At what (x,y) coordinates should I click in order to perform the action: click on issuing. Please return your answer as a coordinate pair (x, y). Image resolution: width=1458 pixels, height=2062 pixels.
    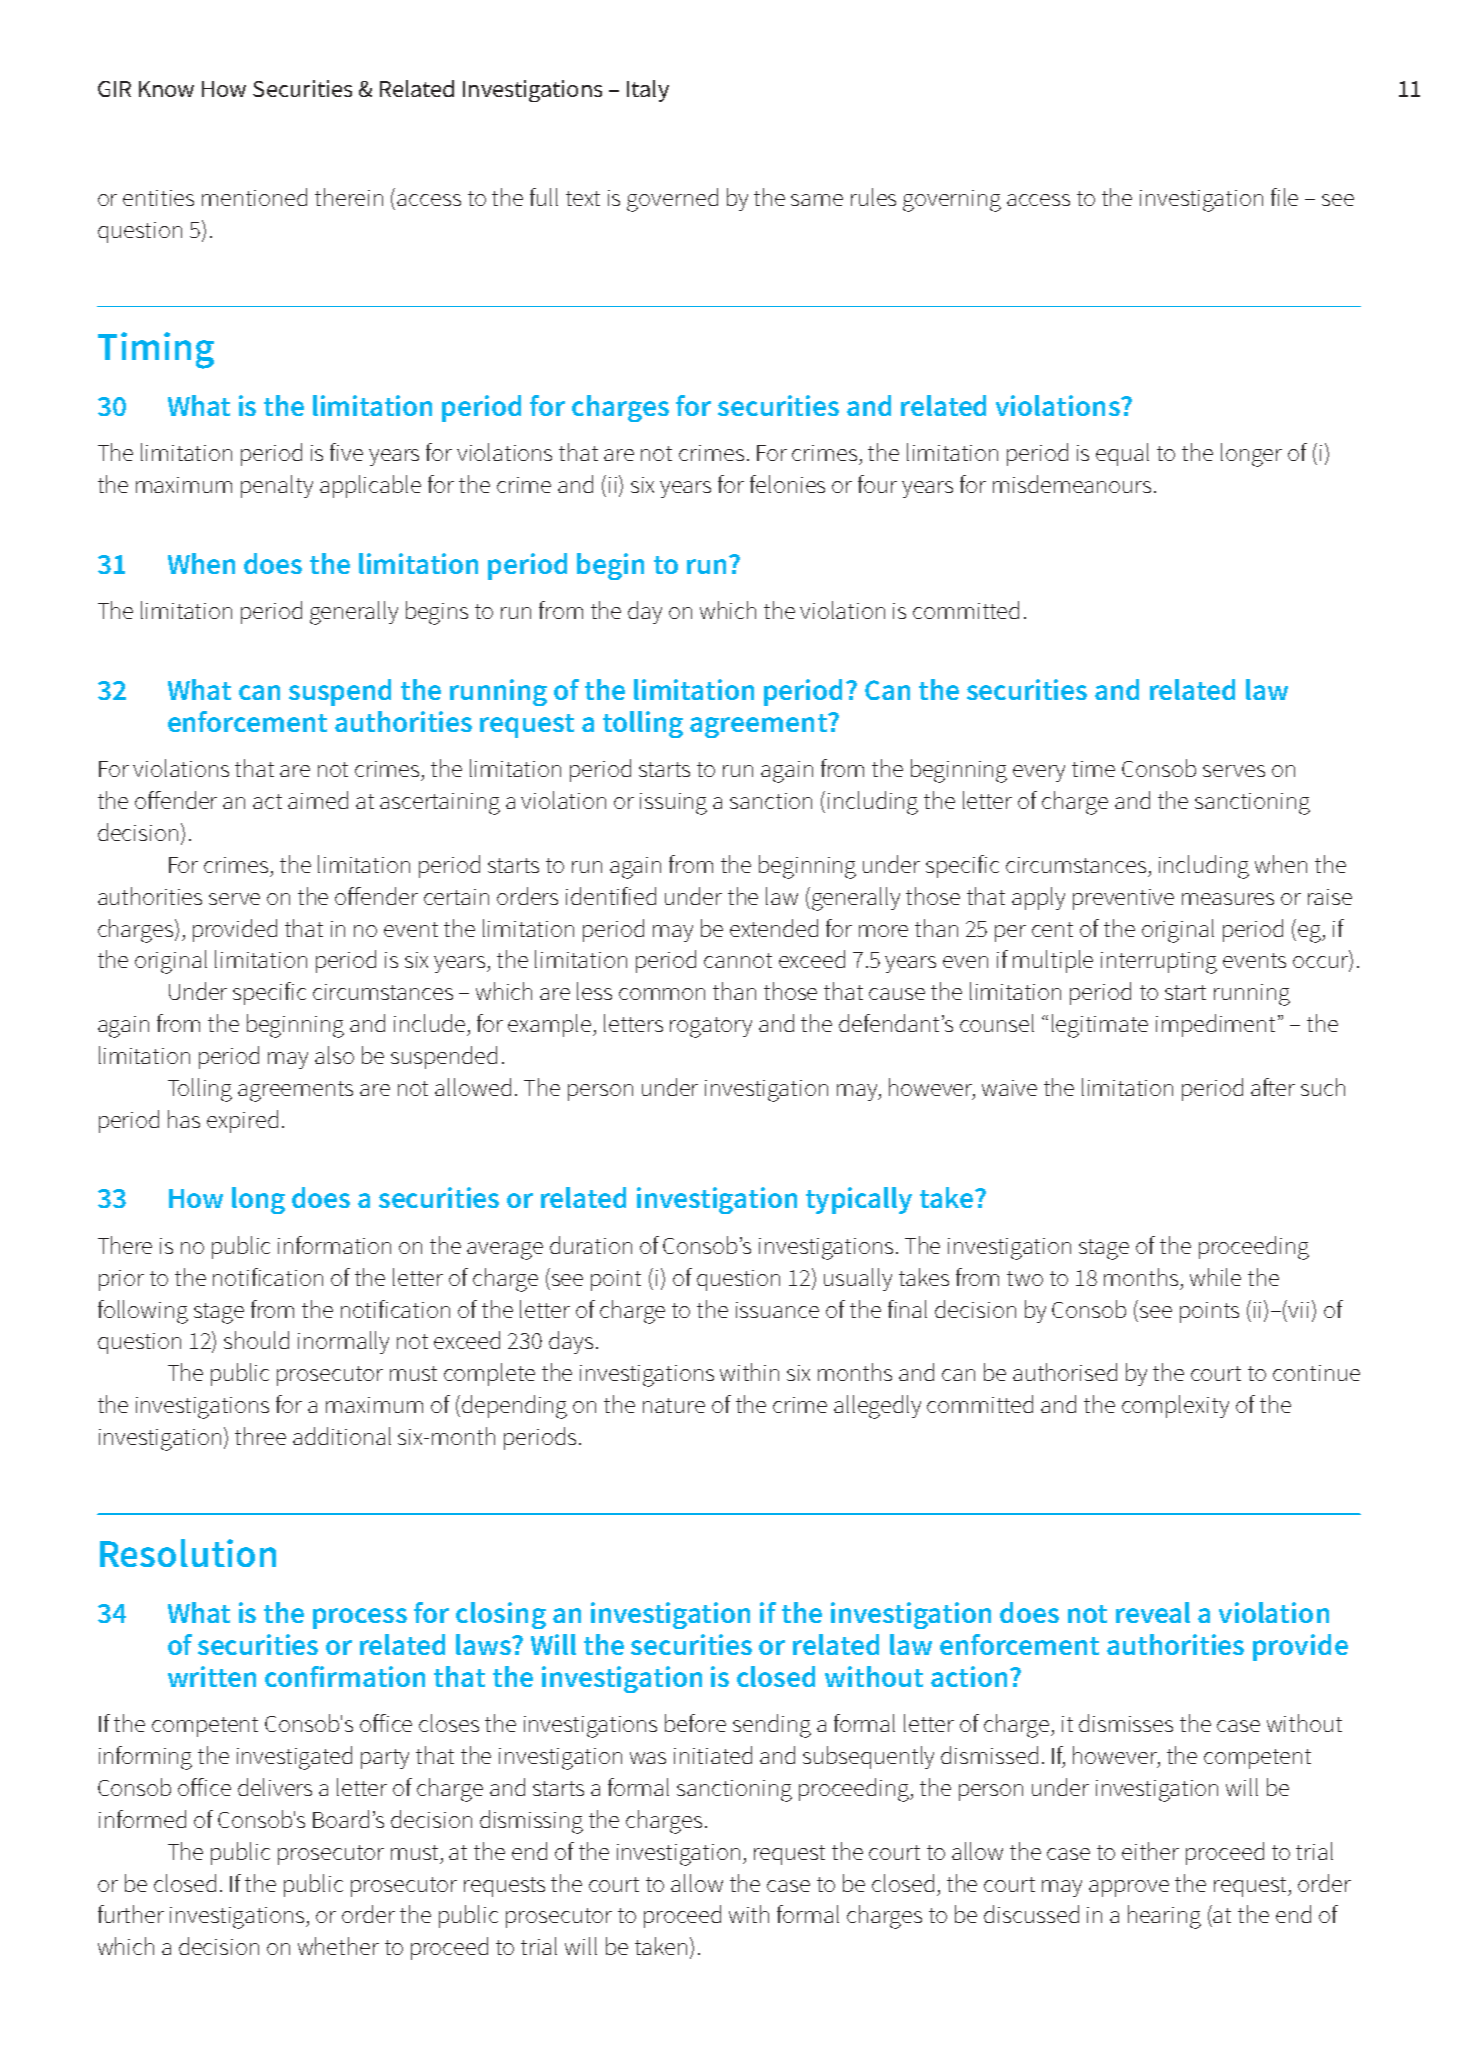
    Looking at the image, I should click on (673, 804).
